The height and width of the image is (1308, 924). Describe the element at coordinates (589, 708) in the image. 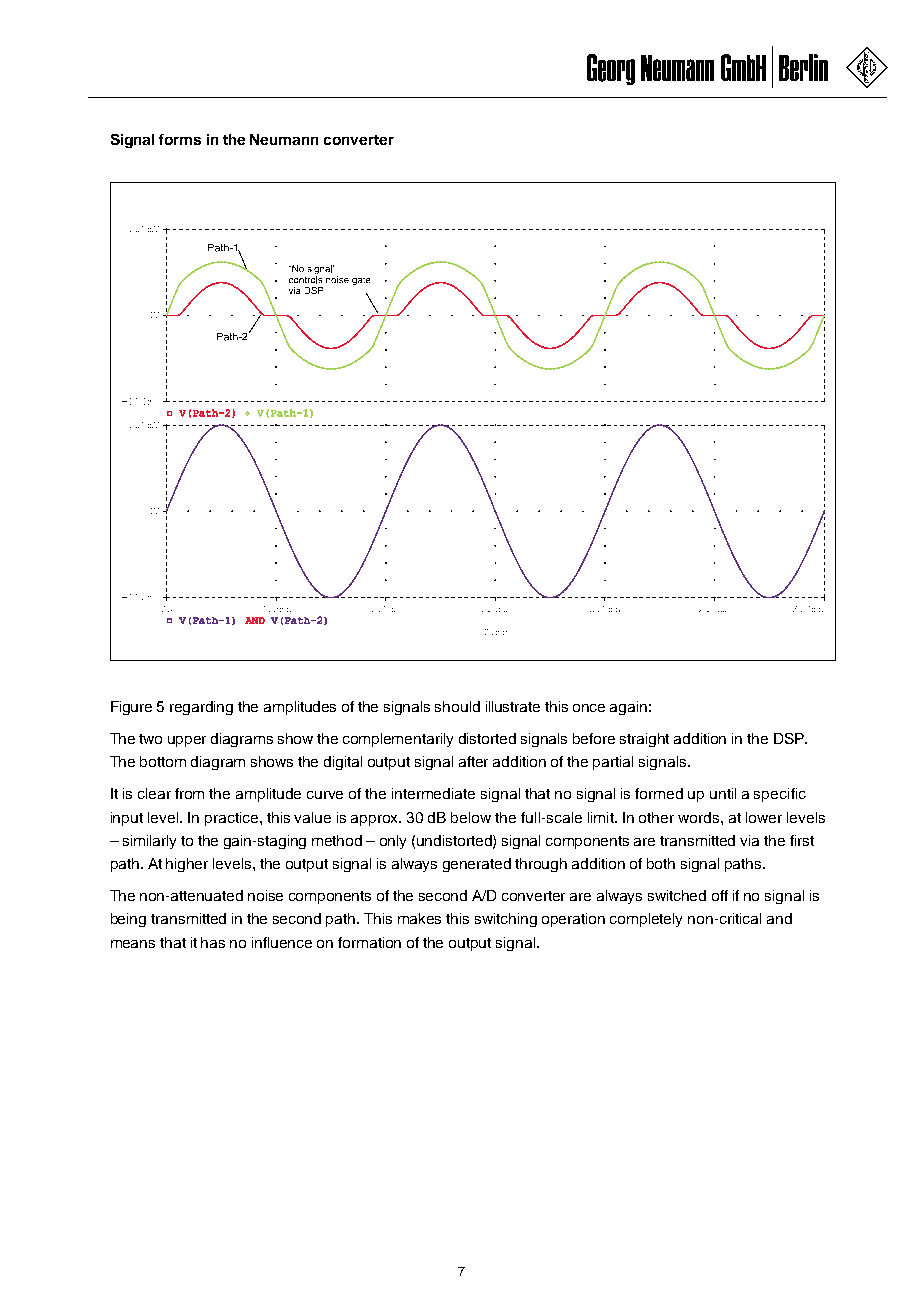

I see `once` at that location.
